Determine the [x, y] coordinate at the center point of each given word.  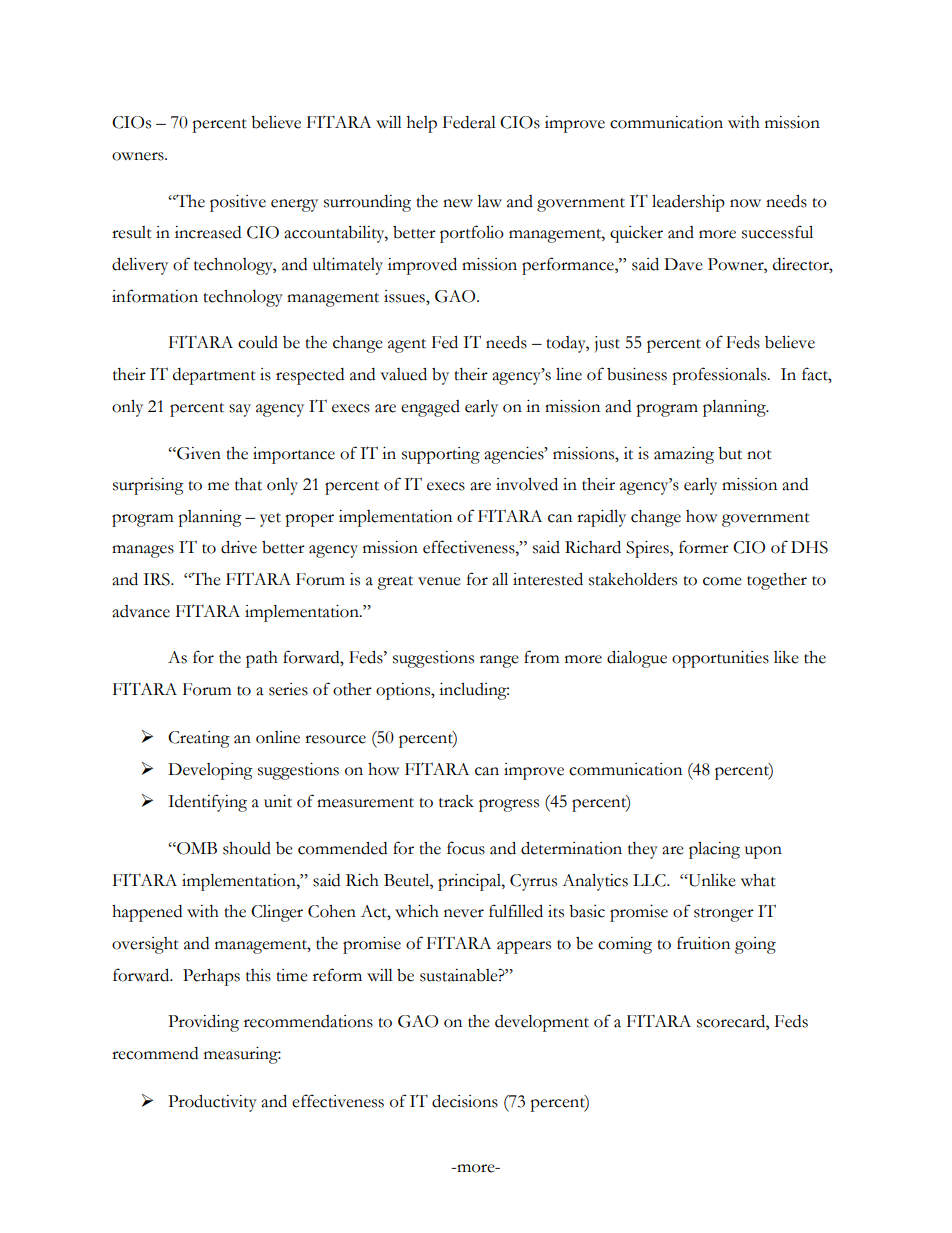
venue [439, 581]
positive [238, 203]
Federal [469, 122]
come [722, 581]
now [745, 203]
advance [141, 611]
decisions [465, 1101]
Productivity [212, 1103]
